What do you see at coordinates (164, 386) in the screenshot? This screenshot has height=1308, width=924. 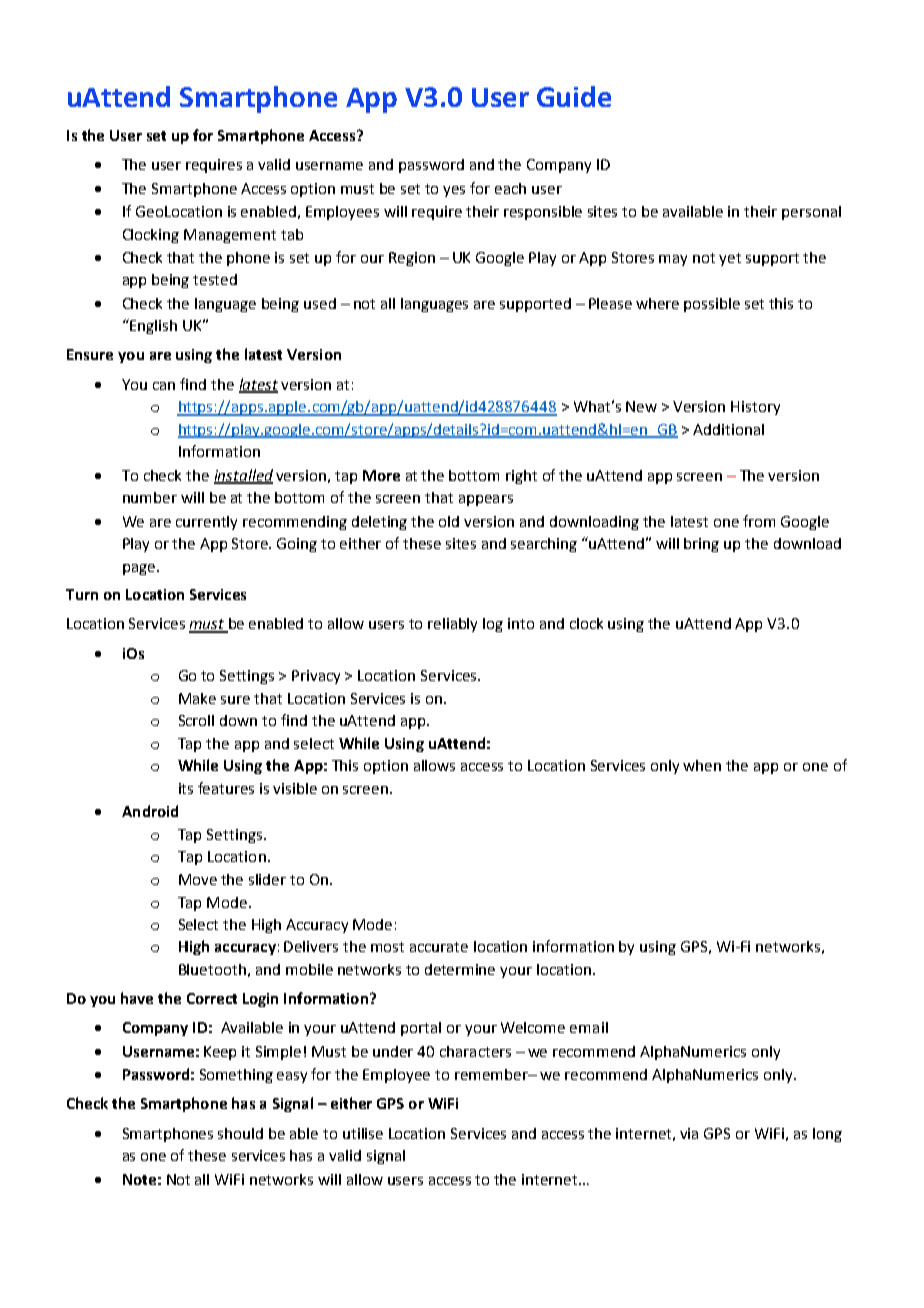 I see `can` at bounding box center [164, 386].
